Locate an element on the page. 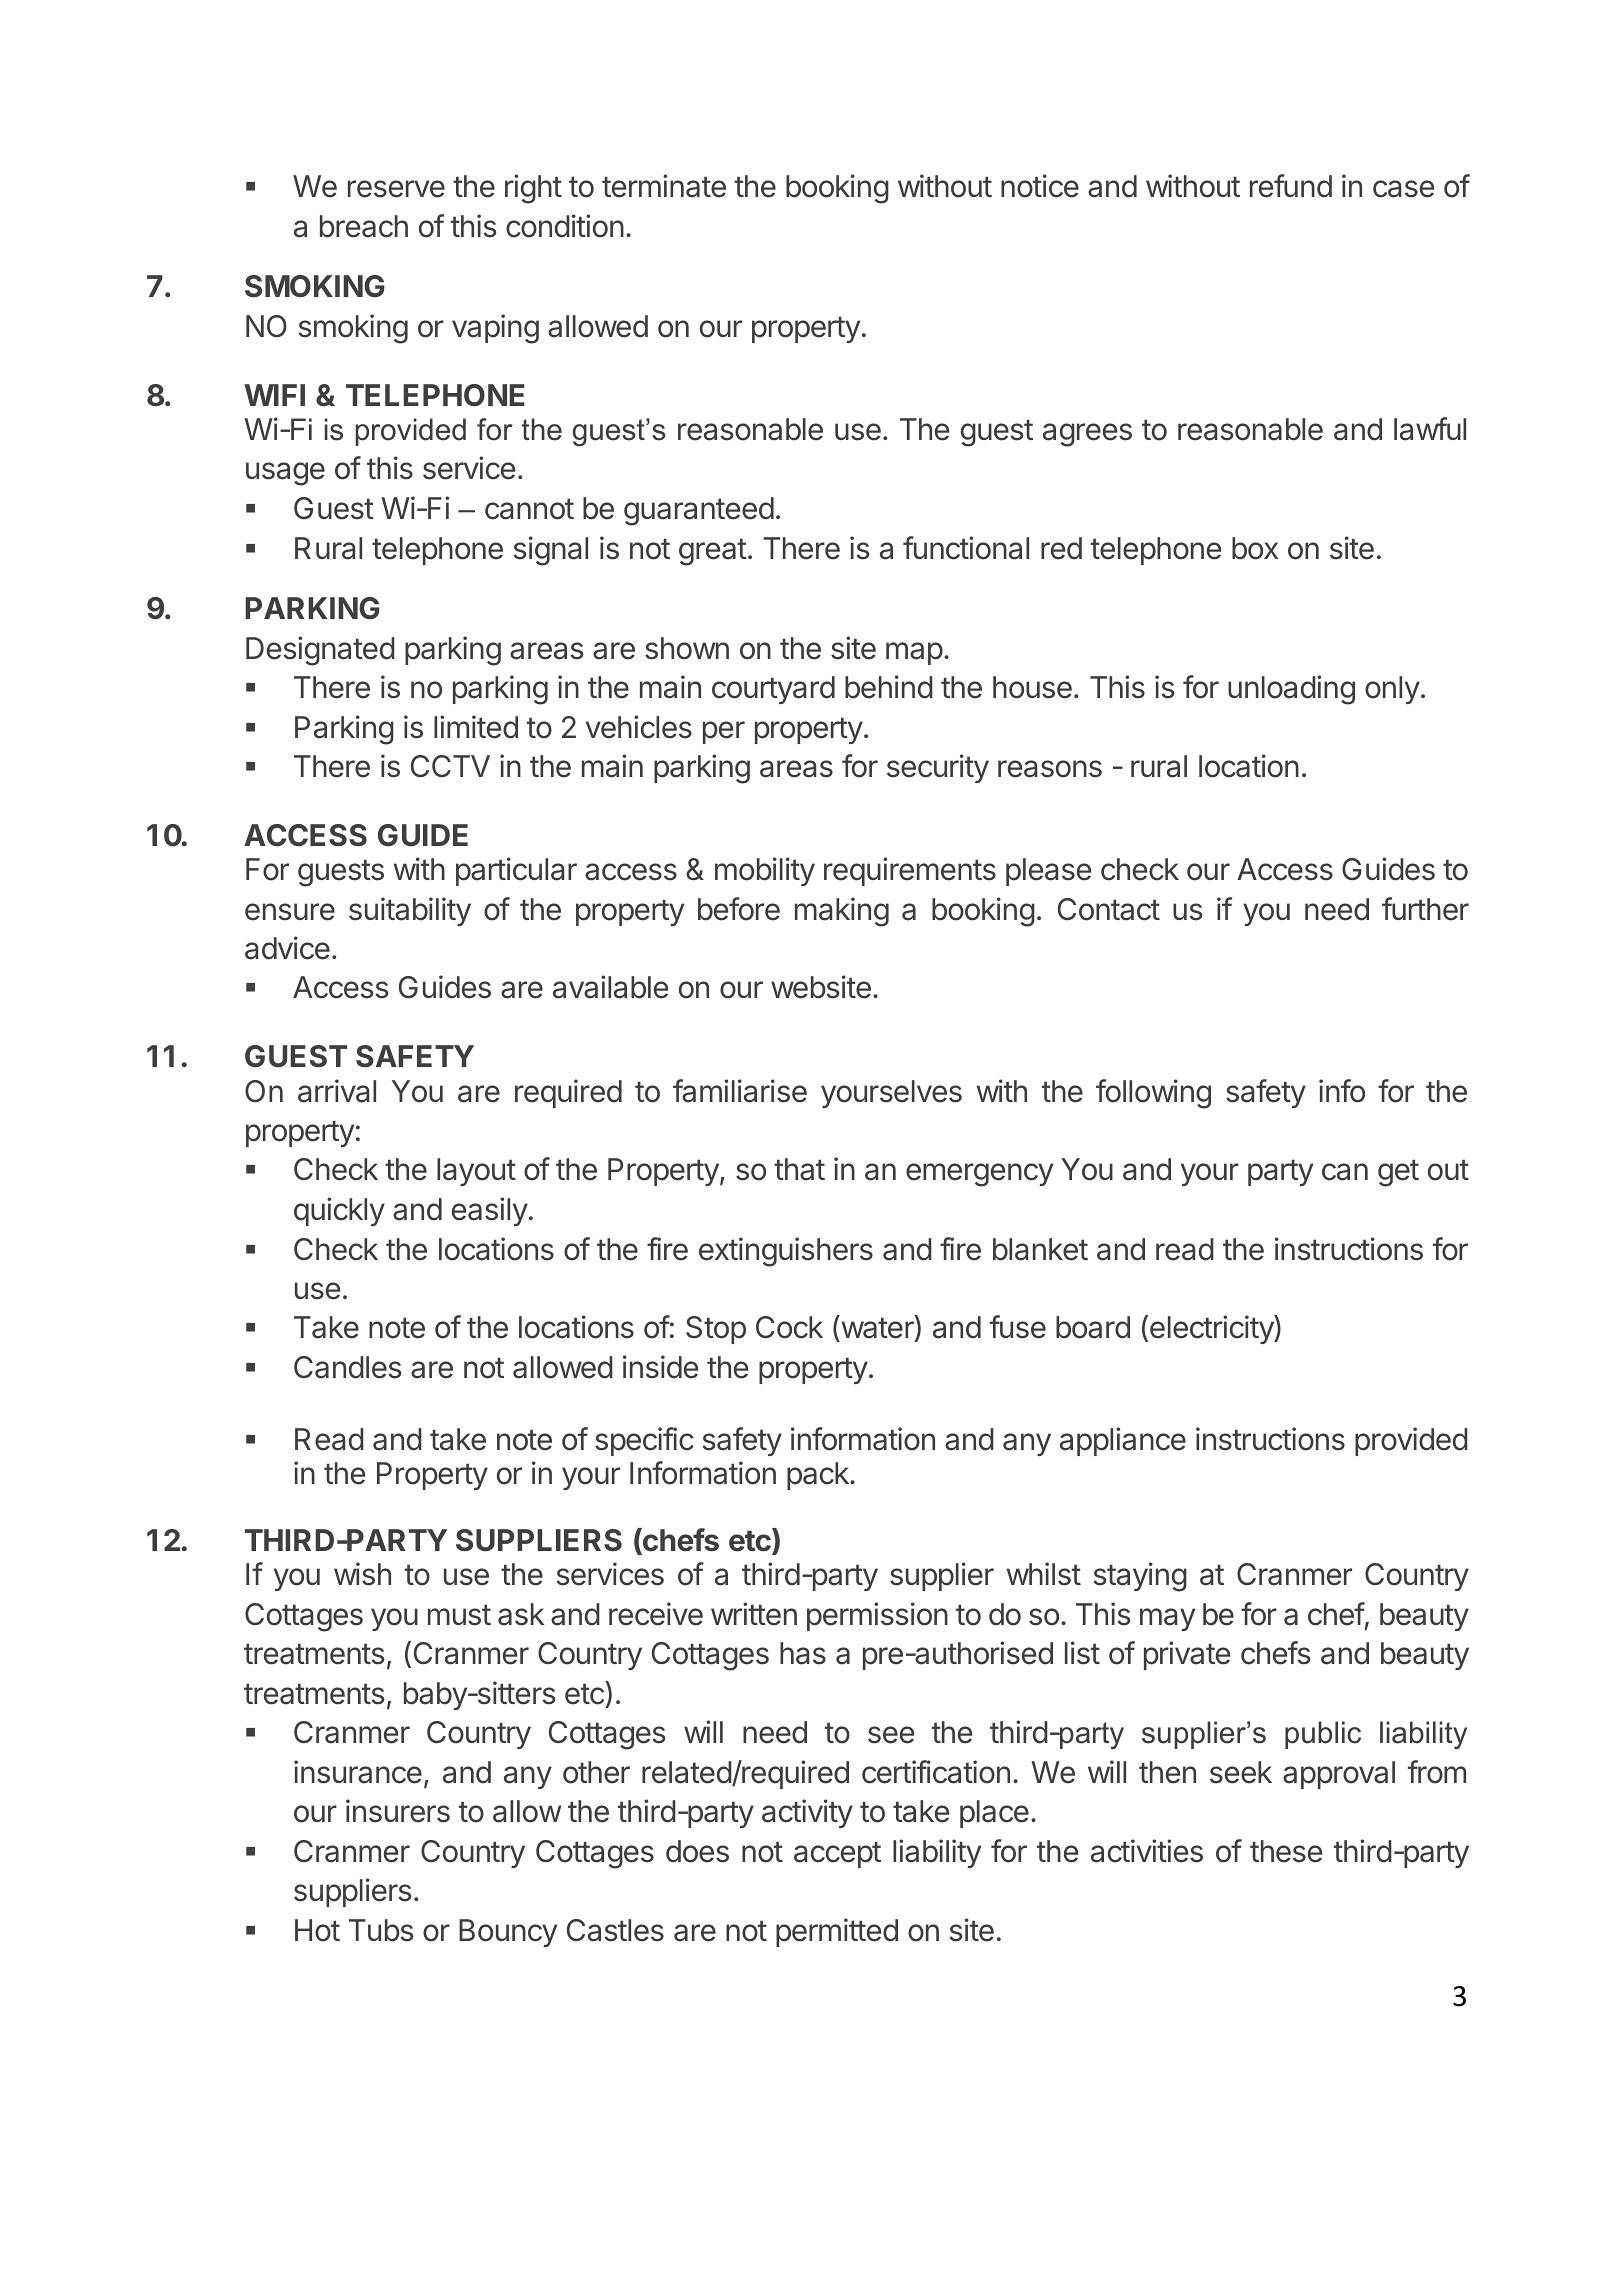 This document has width=1614, height=2284. refund is located at coordinates (1291, 186).
